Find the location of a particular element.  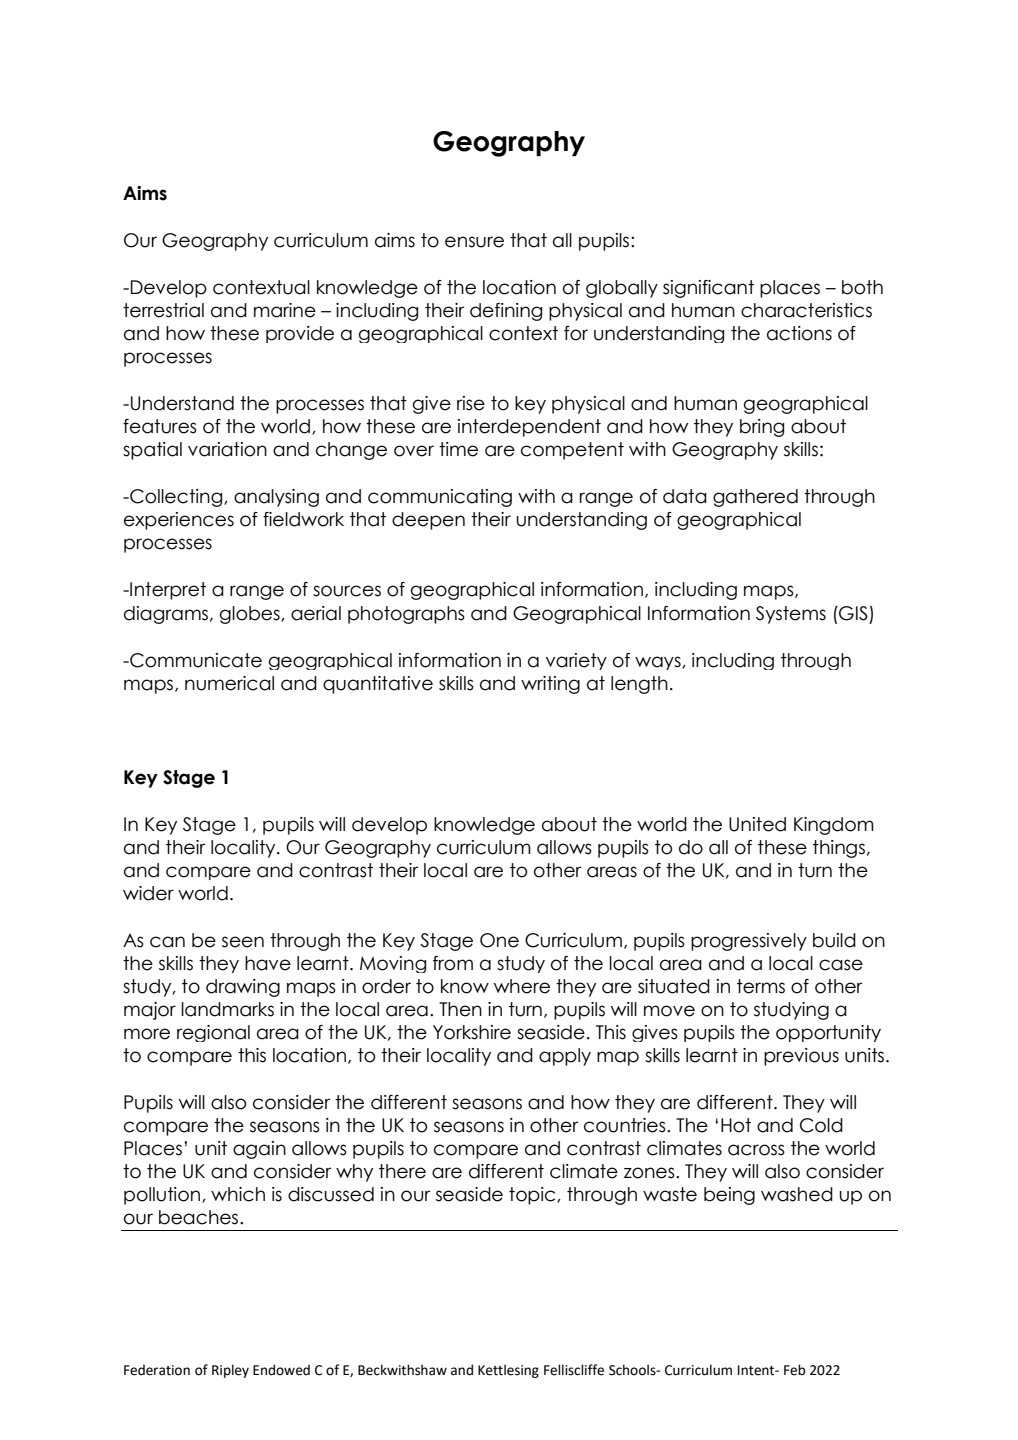

characteristics is located at coordinates (806, 310).
